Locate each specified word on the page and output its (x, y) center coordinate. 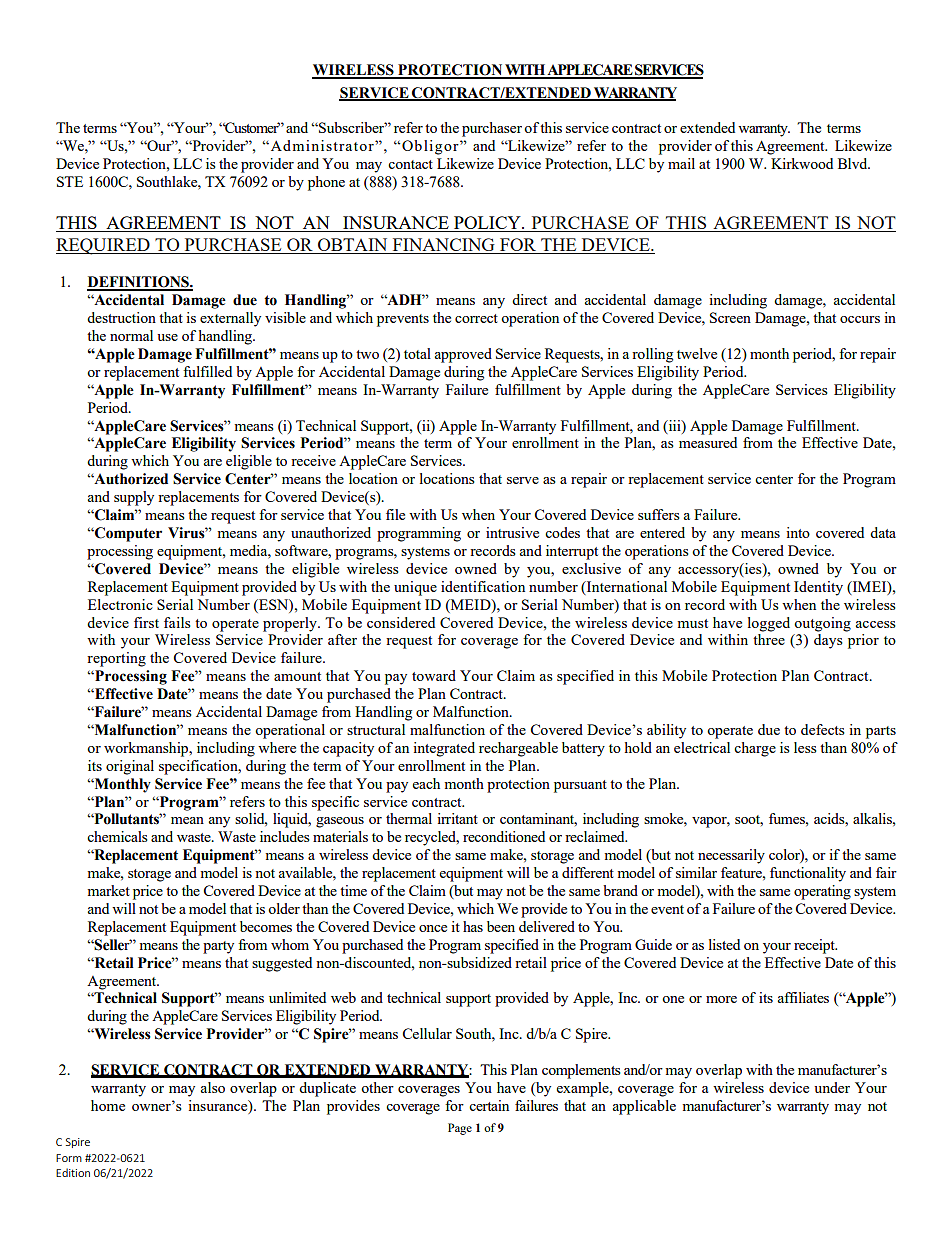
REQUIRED (104, 246)
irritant (457, 818)
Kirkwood (802, 163)
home (108, 1105)
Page (460, 1129)
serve (523, 480)
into (798, 532)
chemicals (117, 836)
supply (134, 498)
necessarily (731, 856)
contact (410, 164)
